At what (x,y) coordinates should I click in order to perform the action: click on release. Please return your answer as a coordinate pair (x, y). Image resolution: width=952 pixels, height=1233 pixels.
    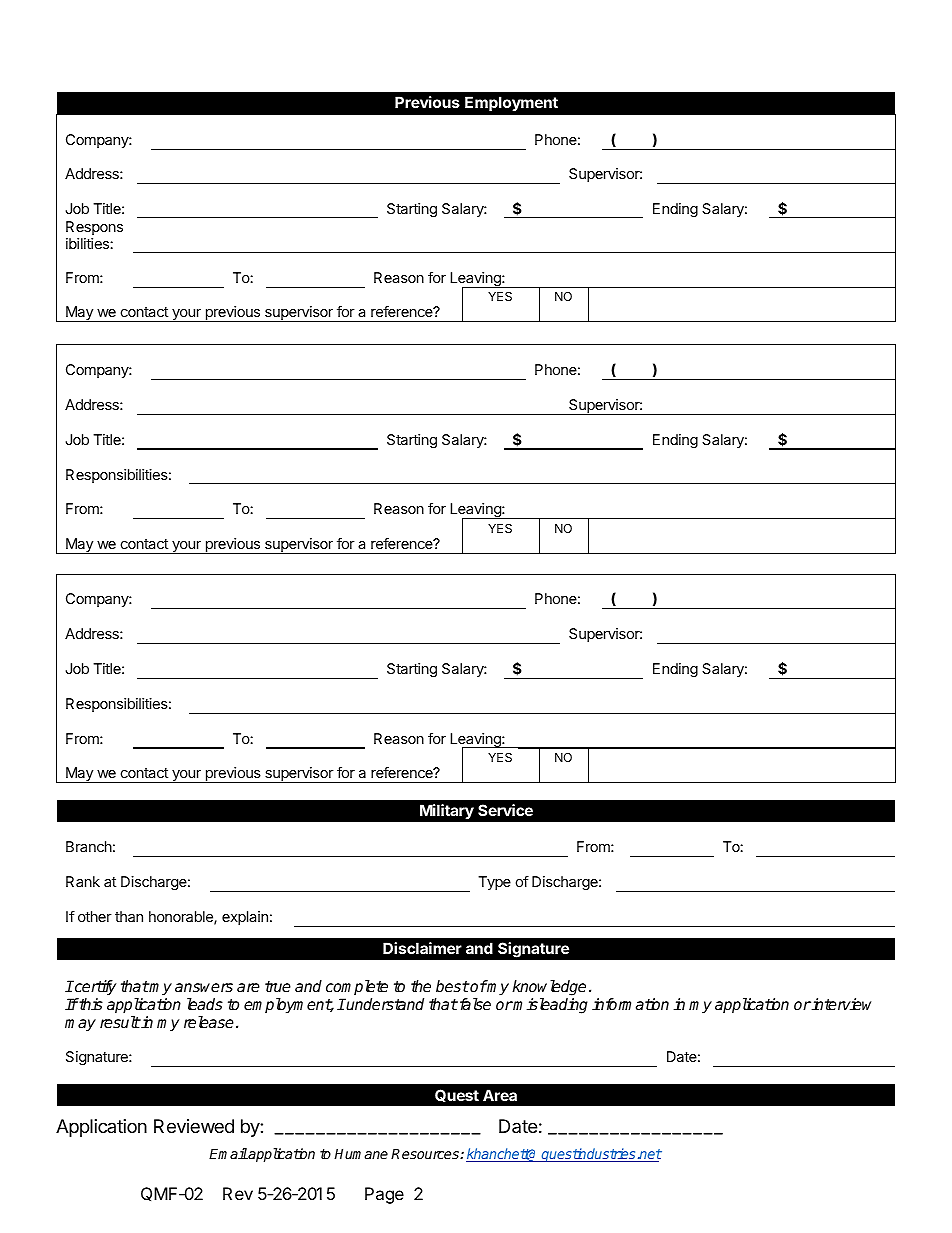
    Looking at the image, I should click on (209, 1022).
